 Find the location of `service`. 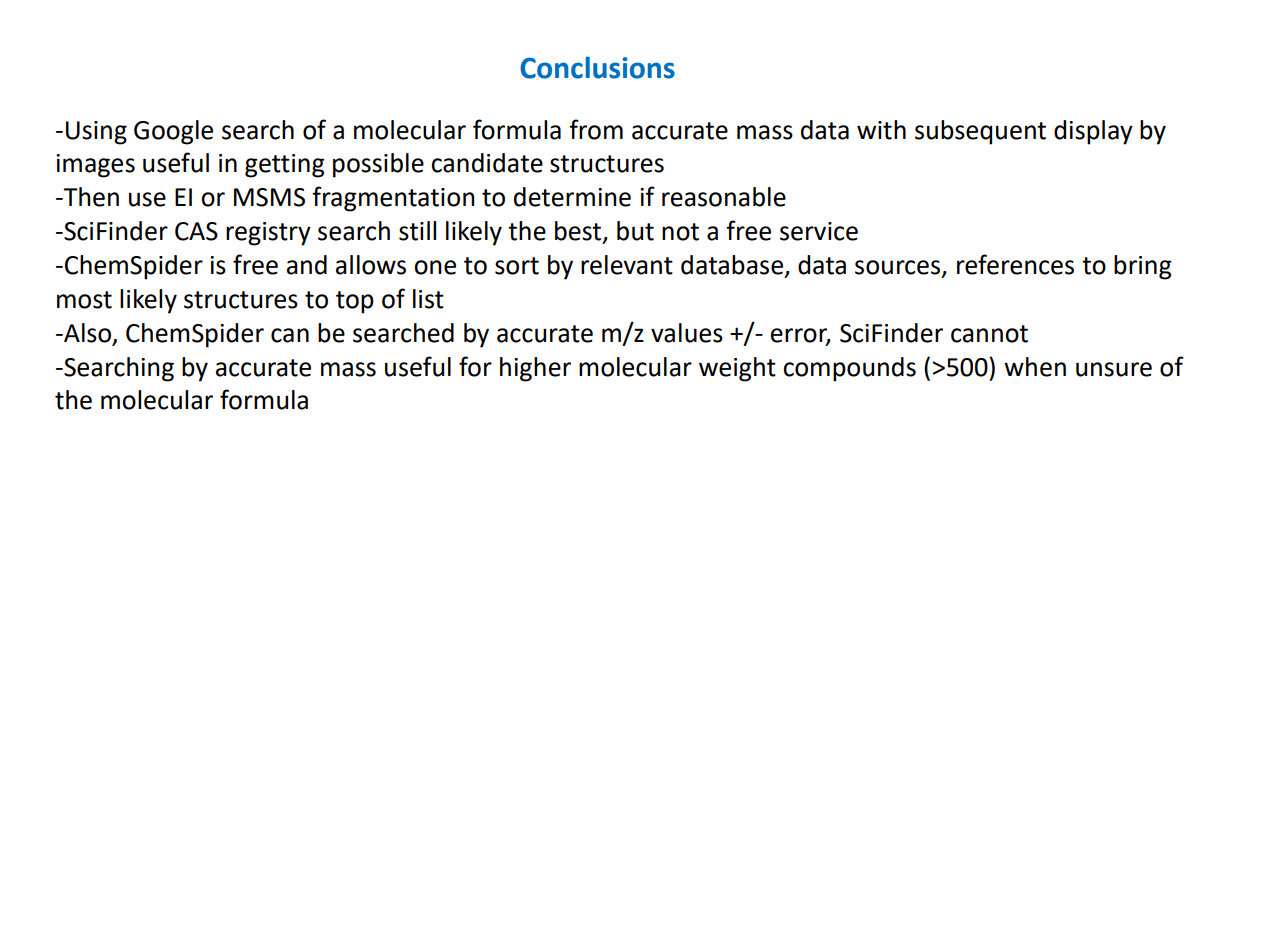

service is located at coordinates (819, 231).
